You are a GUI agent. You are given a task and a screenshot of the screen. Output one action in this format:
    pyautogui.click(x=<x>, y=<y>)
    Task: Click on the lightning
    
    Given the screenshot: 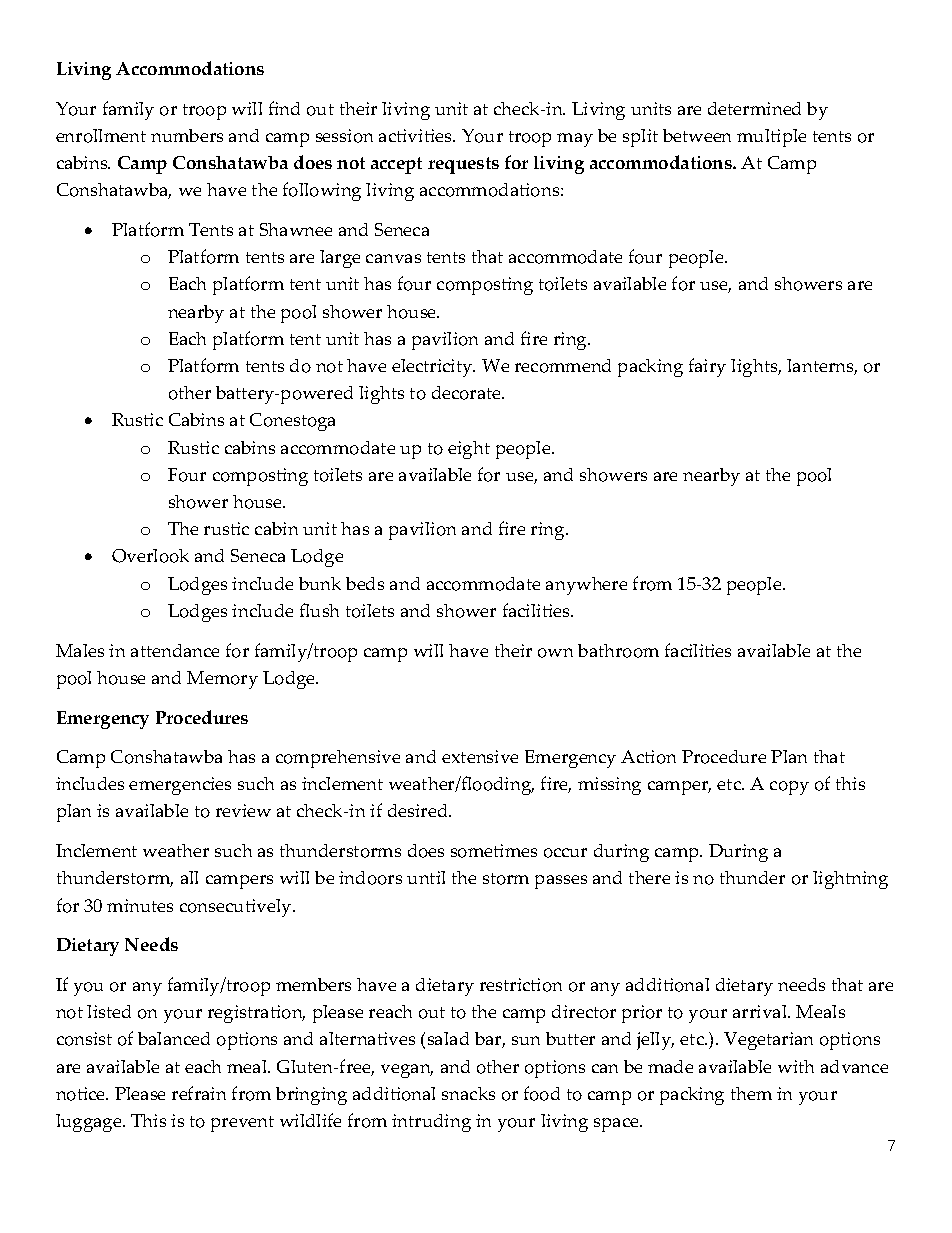 What is the action you would take?
    pyautogui.click(x=850, y=880)
